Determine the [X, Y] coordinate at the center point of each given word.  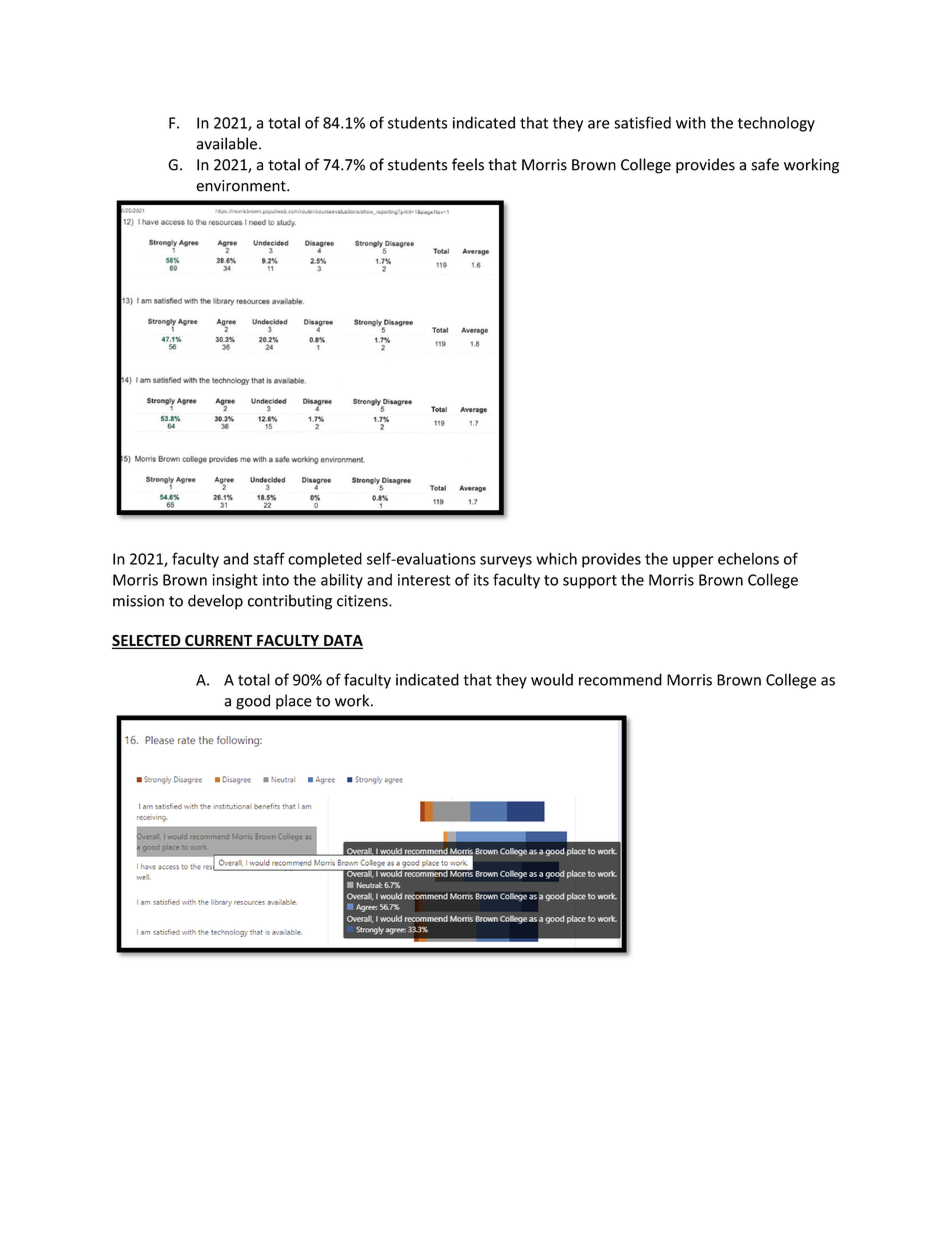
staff [269, 558]
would [552, 679]
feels [468, 164]
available [226, 143]
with [691, 122]
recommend [620, 679]
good [253, 702]
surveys [506, 562]
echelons [748, 558]
